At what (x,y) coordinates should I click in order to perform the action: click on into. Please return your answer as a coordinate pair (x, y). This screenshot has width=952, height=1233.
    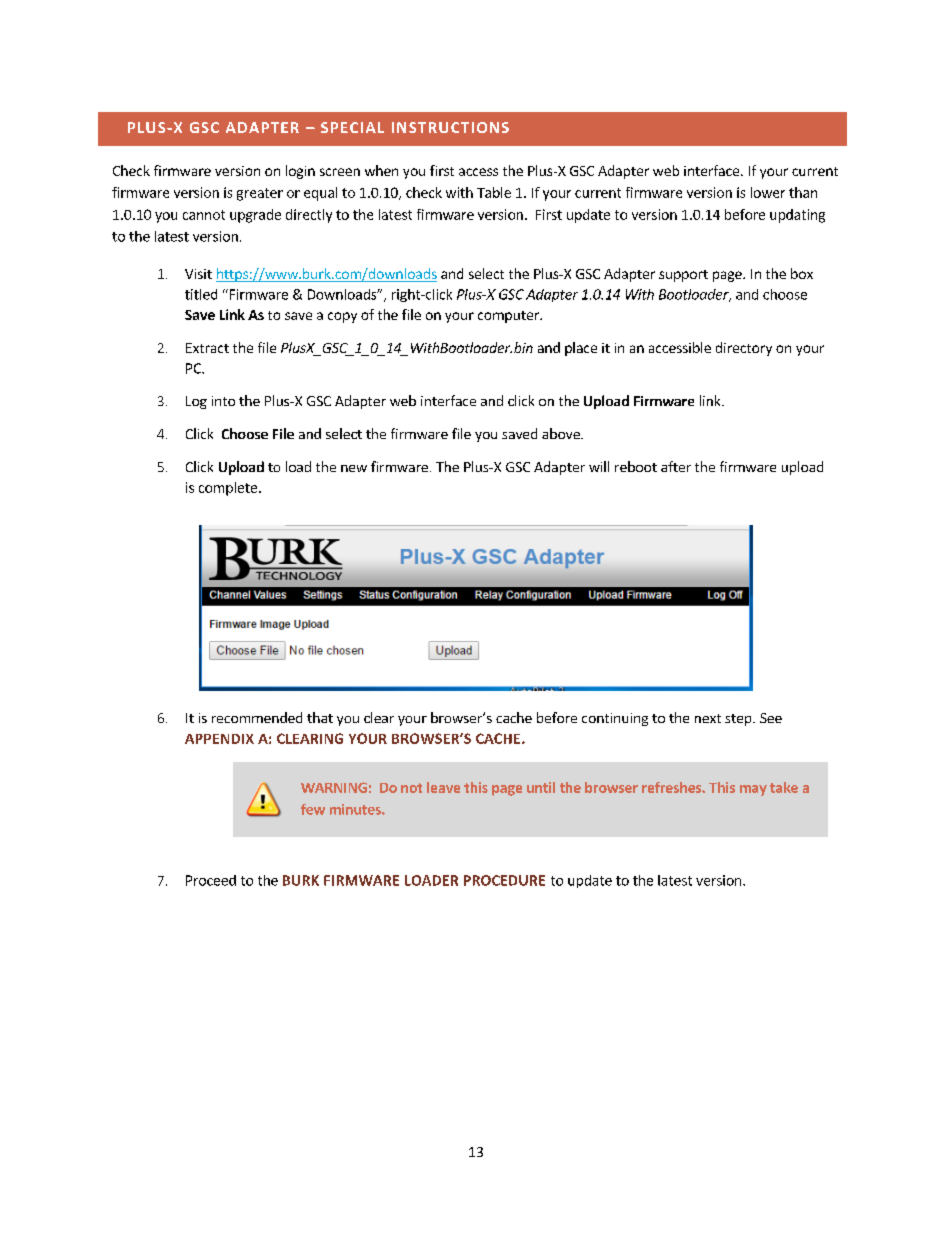
    Looking at the image, I should click on (223, 401).
